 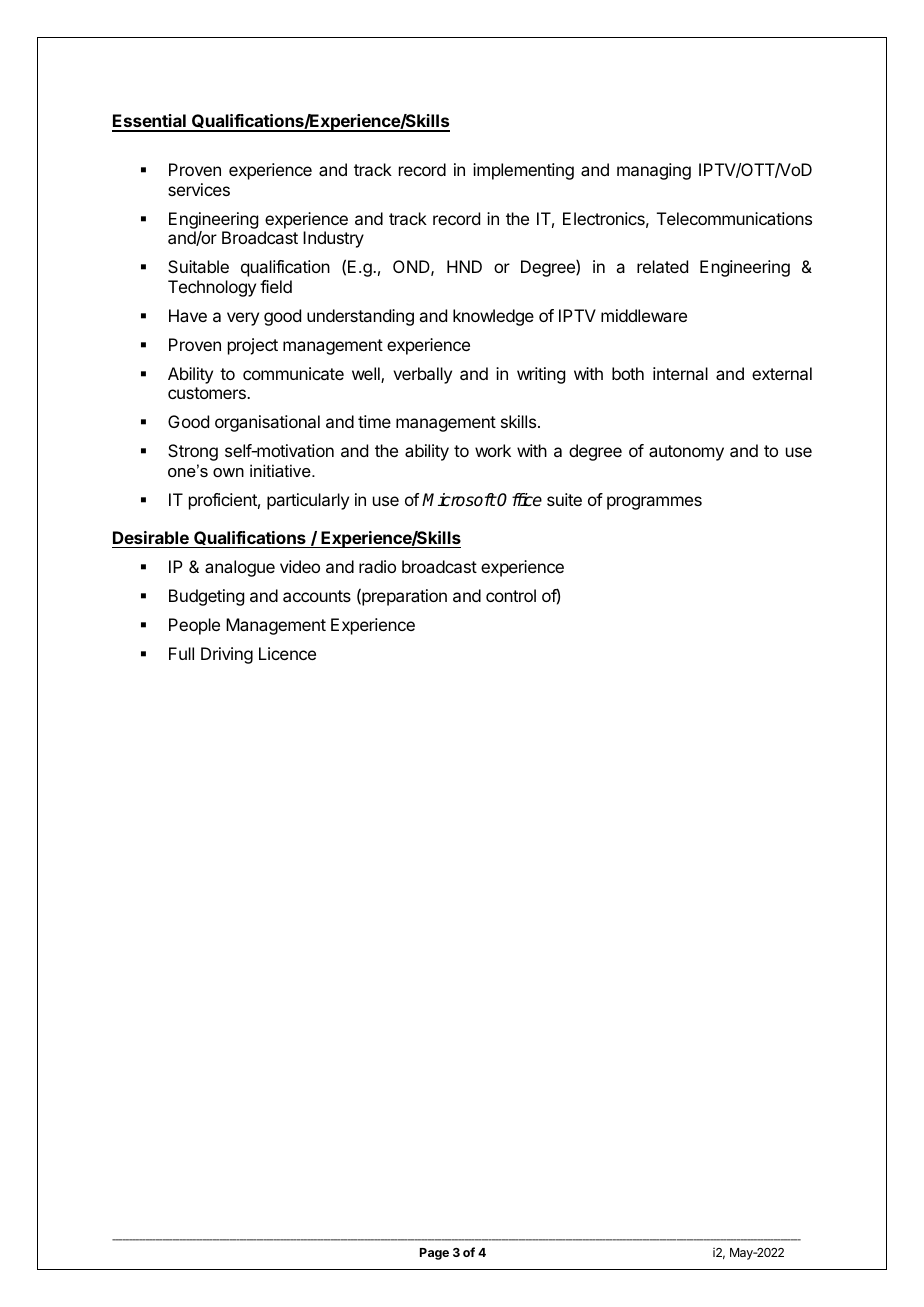 I want to click on services, so click(x=199, y=189).
